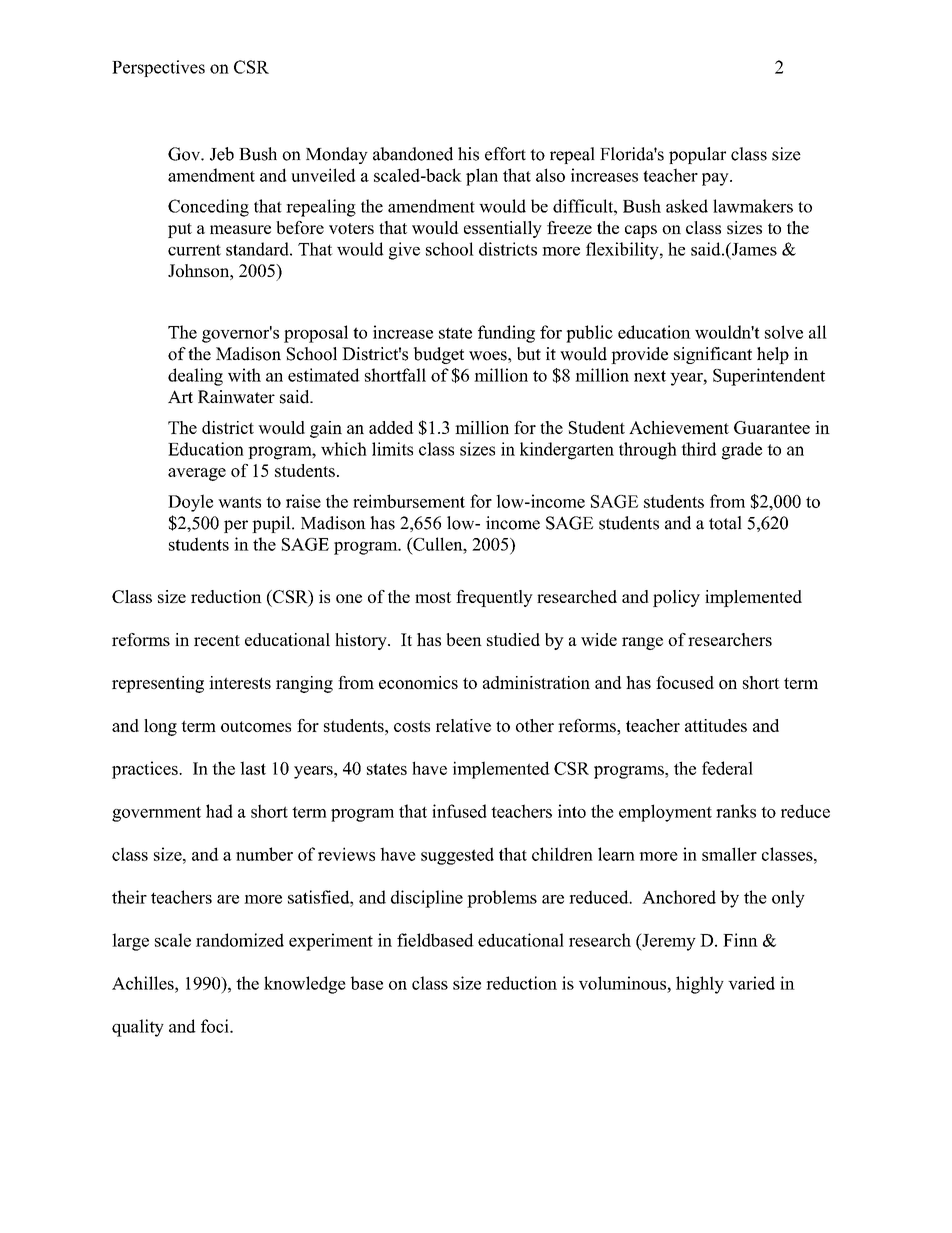 The image size is (952, 1233). What do you see at coordinates (413, 154) in the screenshot?
I see `abandoned` at bounding box center [413, 154].
